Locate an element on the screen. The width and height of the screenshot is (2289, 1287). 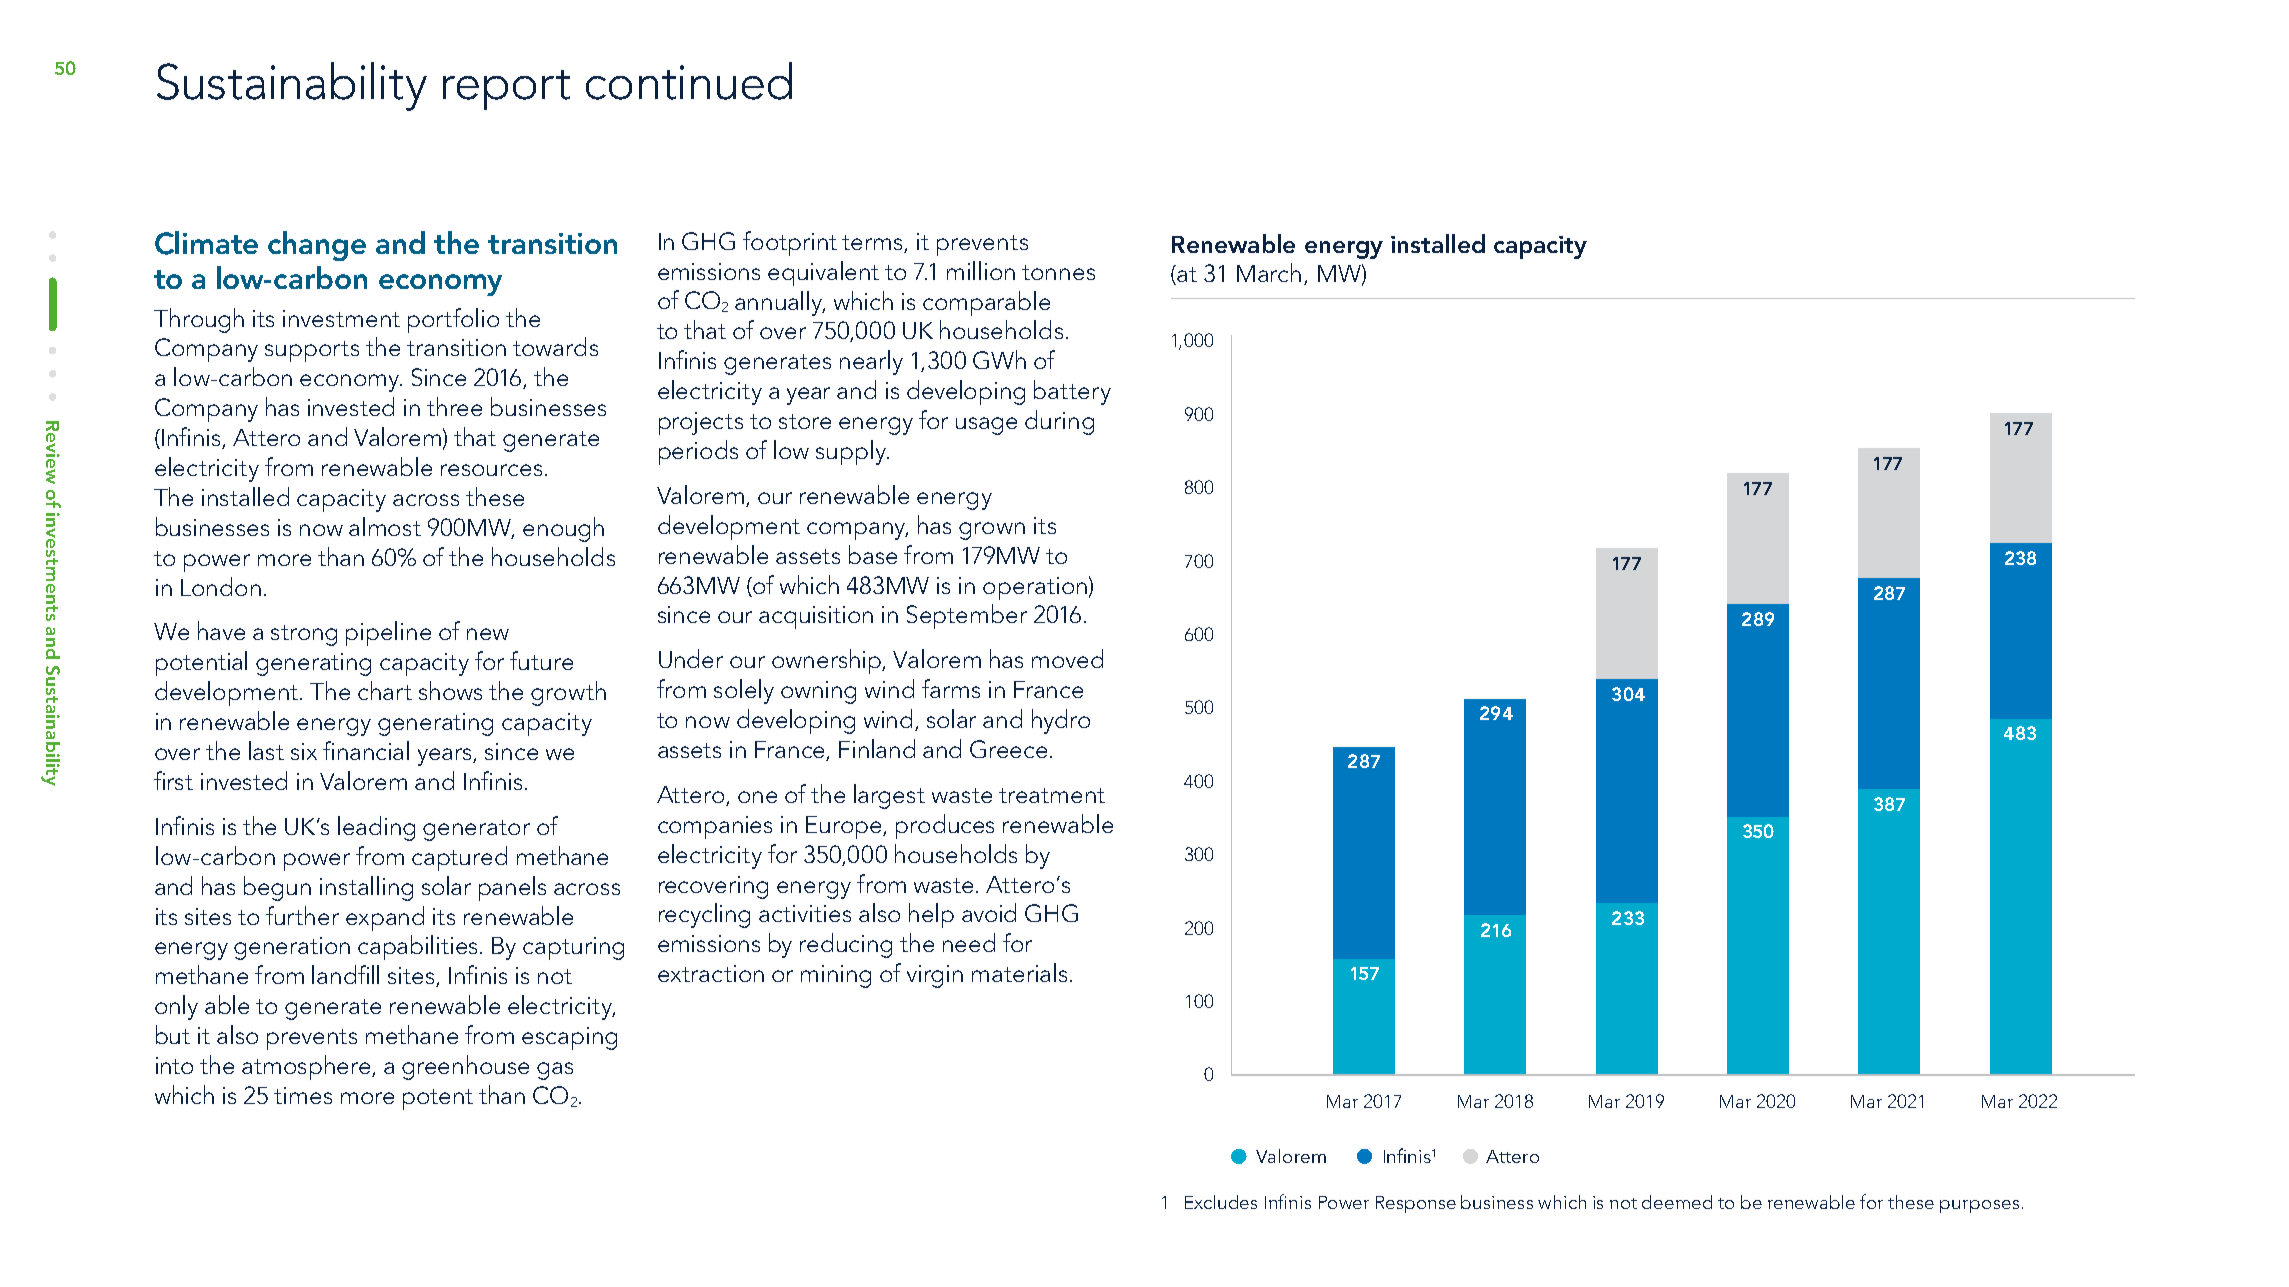
times is located at coordinates (303, 1095).
